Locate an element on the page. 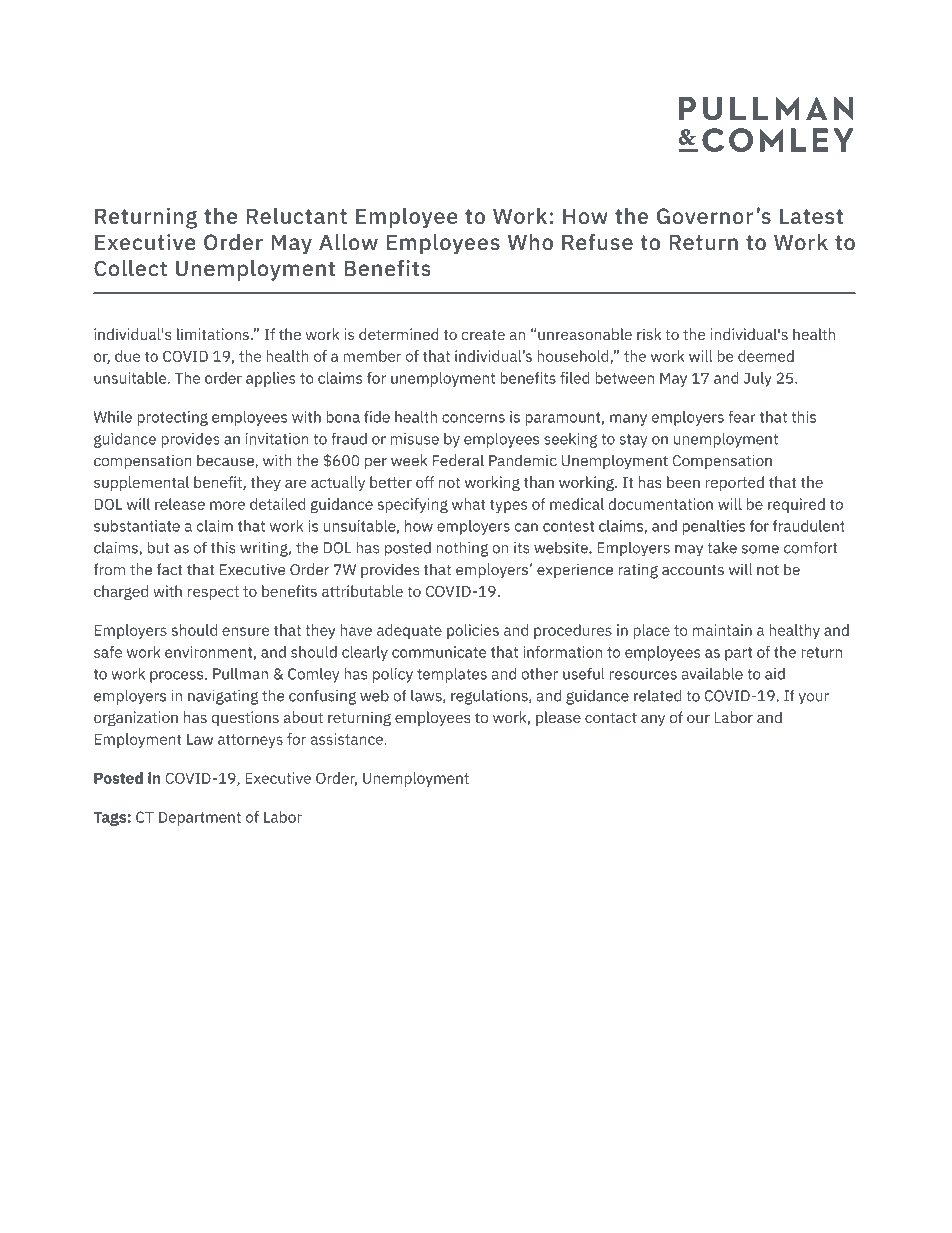 The image size is (952, 1233). Who is located at coordinates (530, 242).
